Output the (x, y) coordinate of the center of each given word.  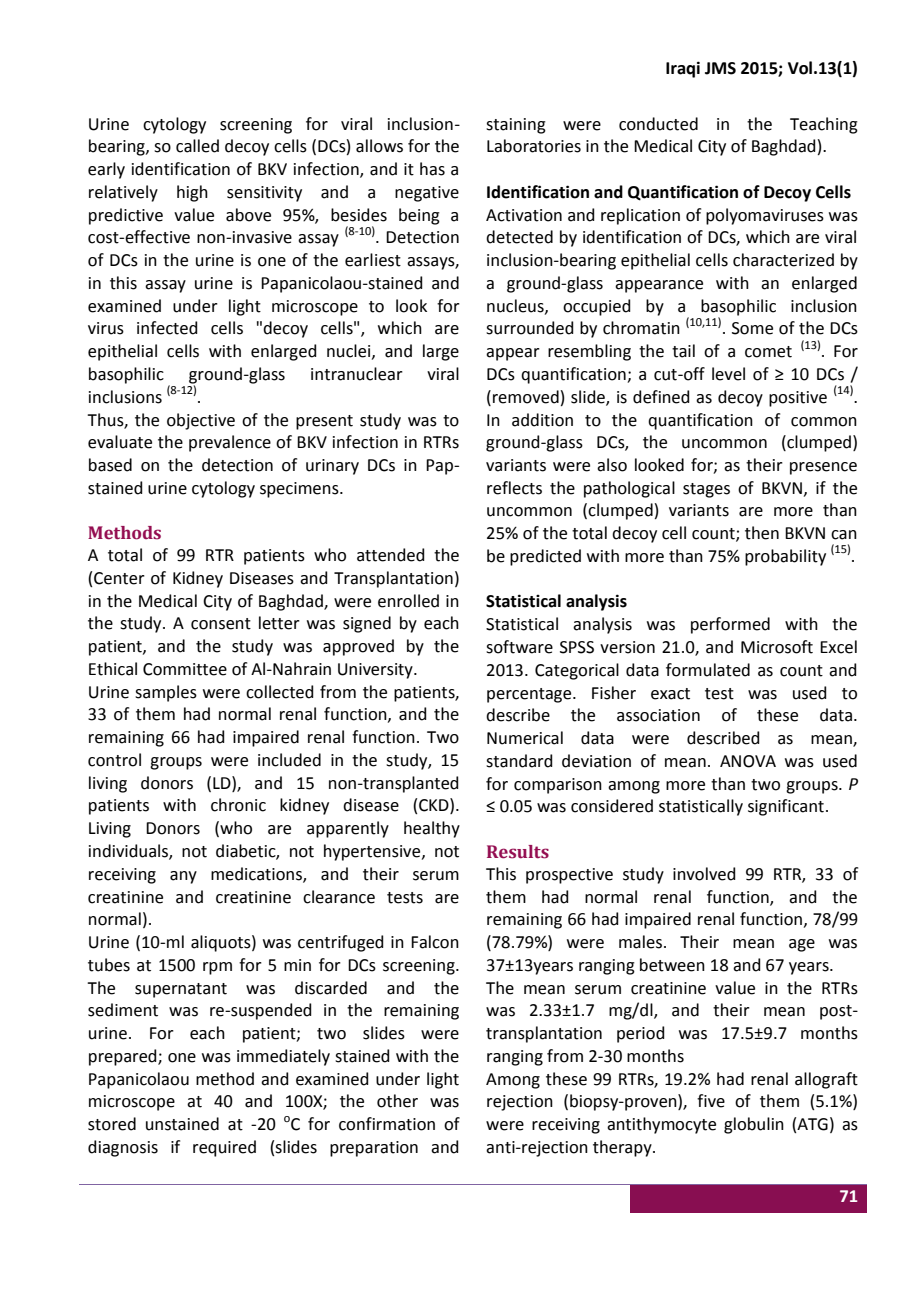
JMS (720, 68)
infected (167, 328)
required (224, 1148)
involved (704, 874)
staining (516, 126)
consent (221, 624)
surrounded (530, 328)
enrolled (408, 601)
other (397, 1101)
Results (518, 852)
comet (768, 352)
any (183, 877)
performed (730, 625)
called (197, 146)
